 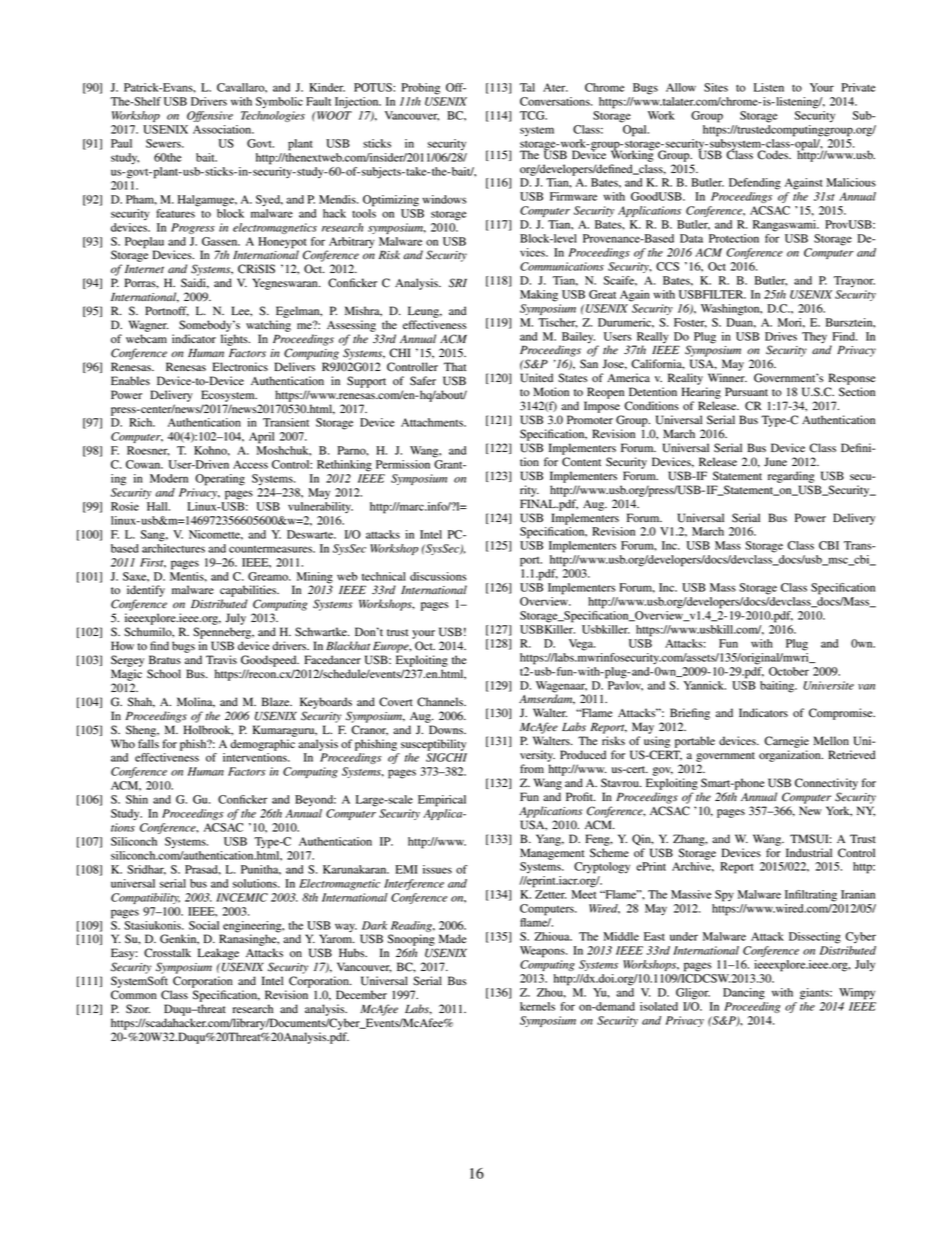 What do you see at coordinates (210, 116) in the document?
I see `Offensive` at bounding box center [210, 116].
